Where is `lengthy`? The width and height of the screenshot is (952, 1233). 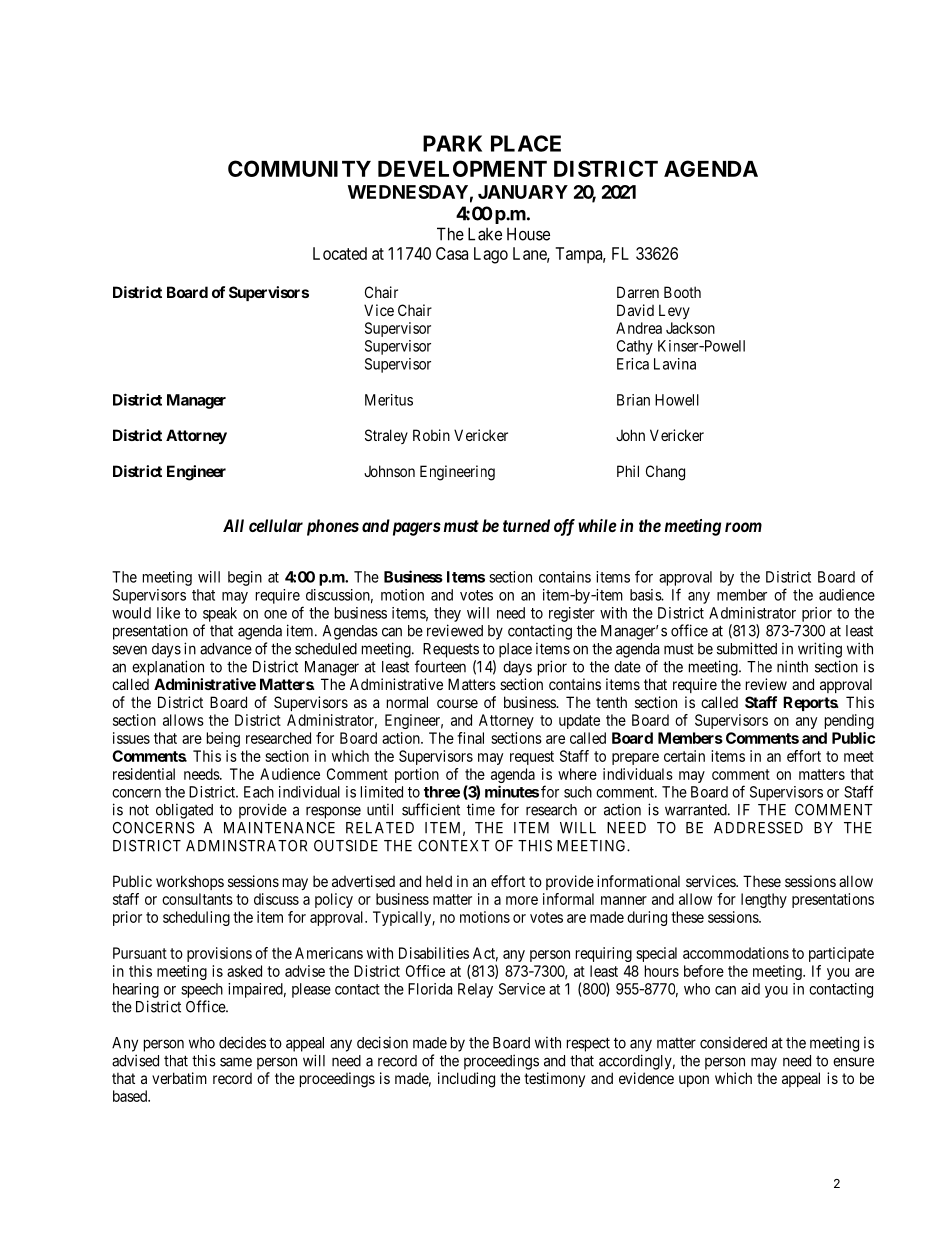
lengthy is located at coordinates (764, 900).
